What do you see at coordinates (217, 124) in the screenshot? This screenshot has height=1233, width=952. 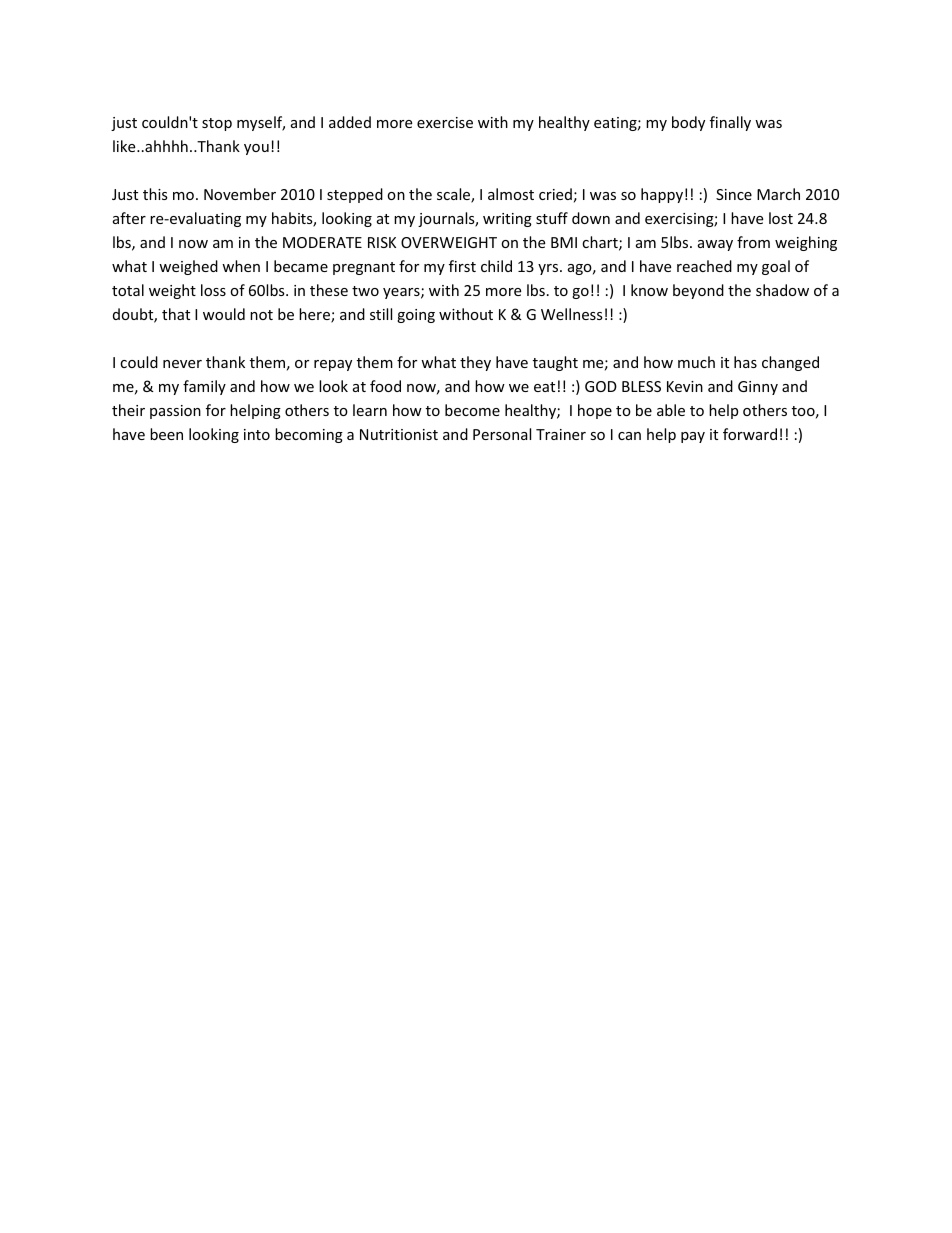 I see `stop` at bounding box center [217, 124].
